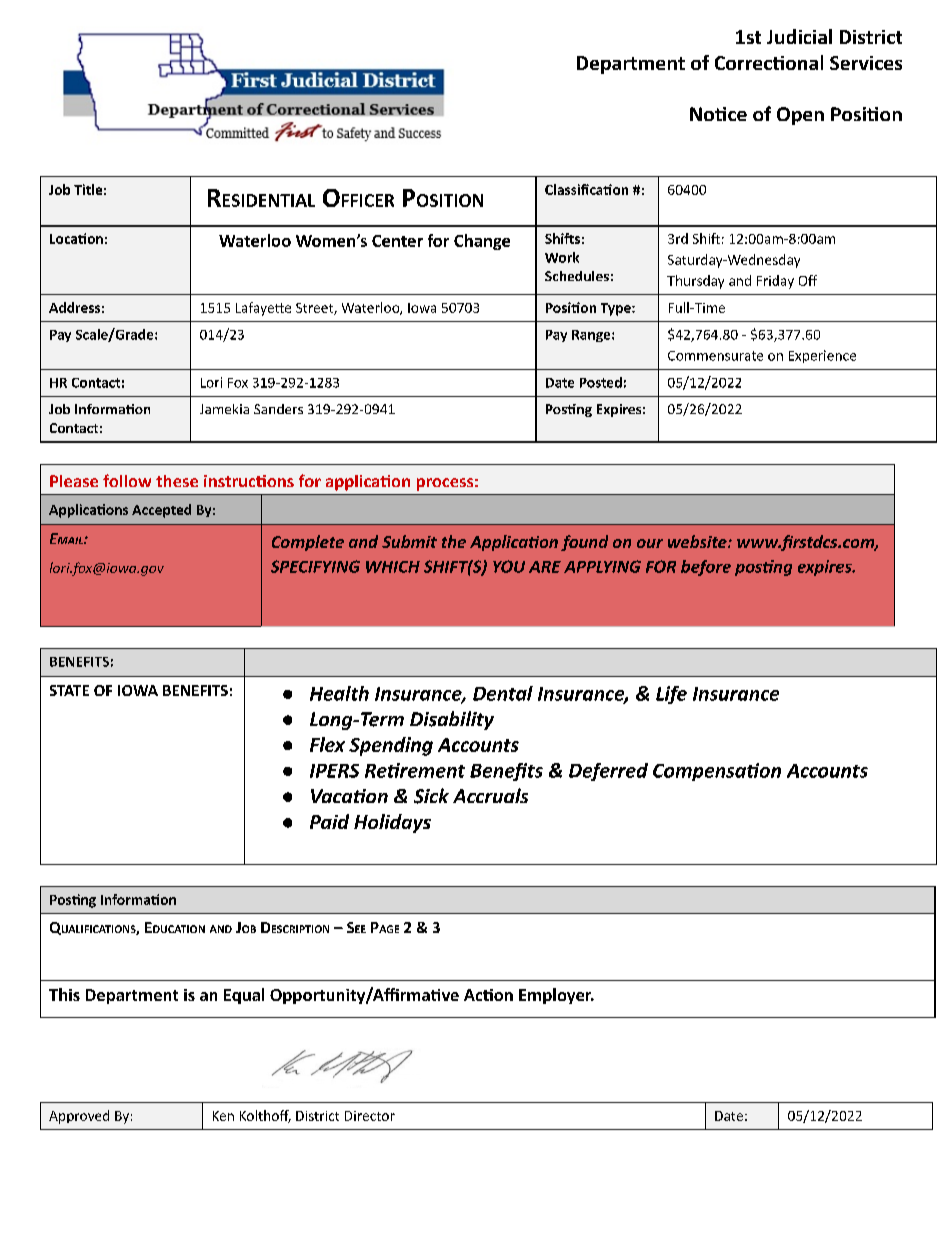 This document has width=952, height=1233. I want to click on Schedules, so click(577, 276).
